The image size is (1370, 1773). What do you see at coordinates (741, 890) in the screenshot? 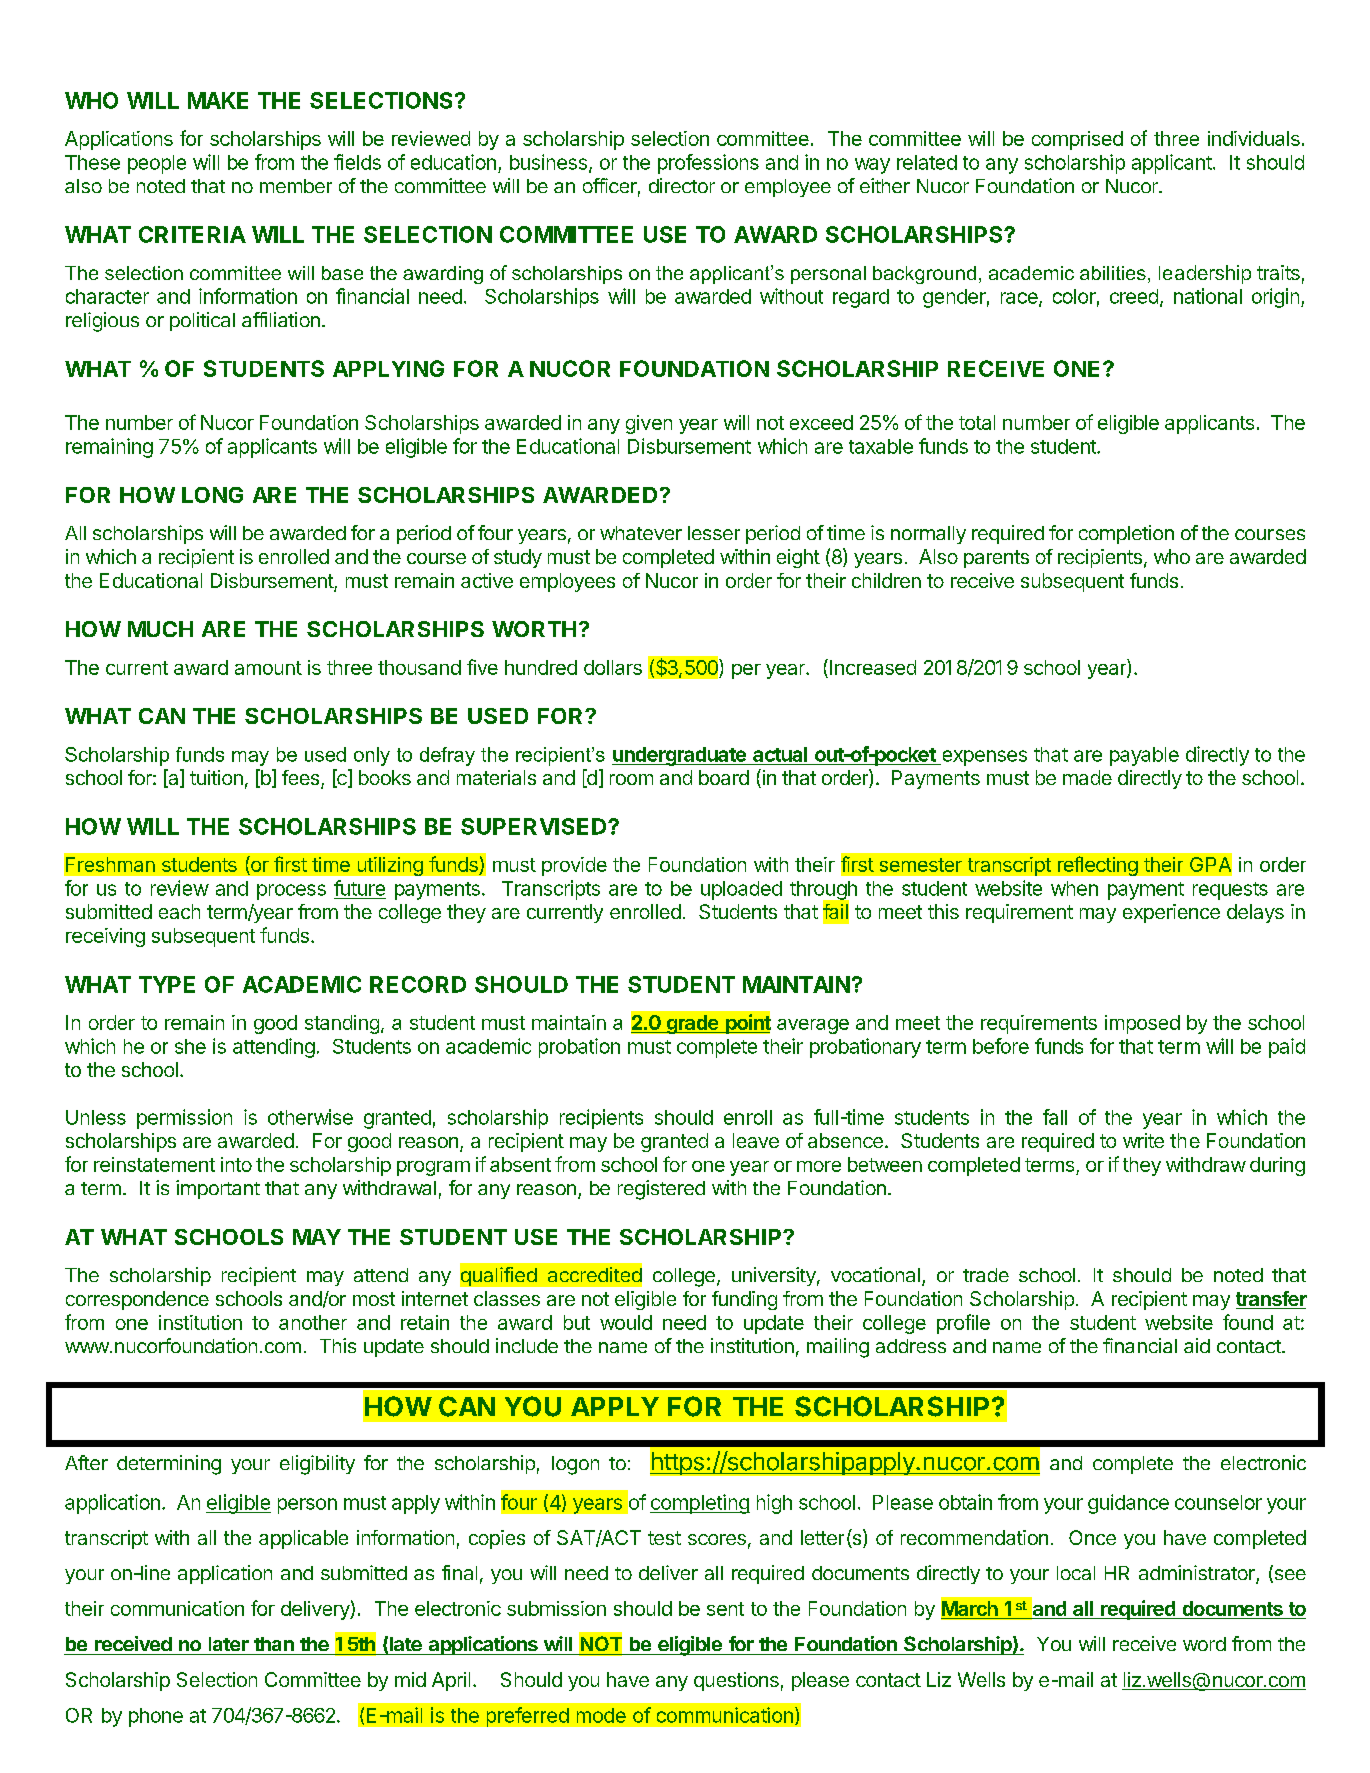
I see `uploaded` at bounding box center [741, 890].
